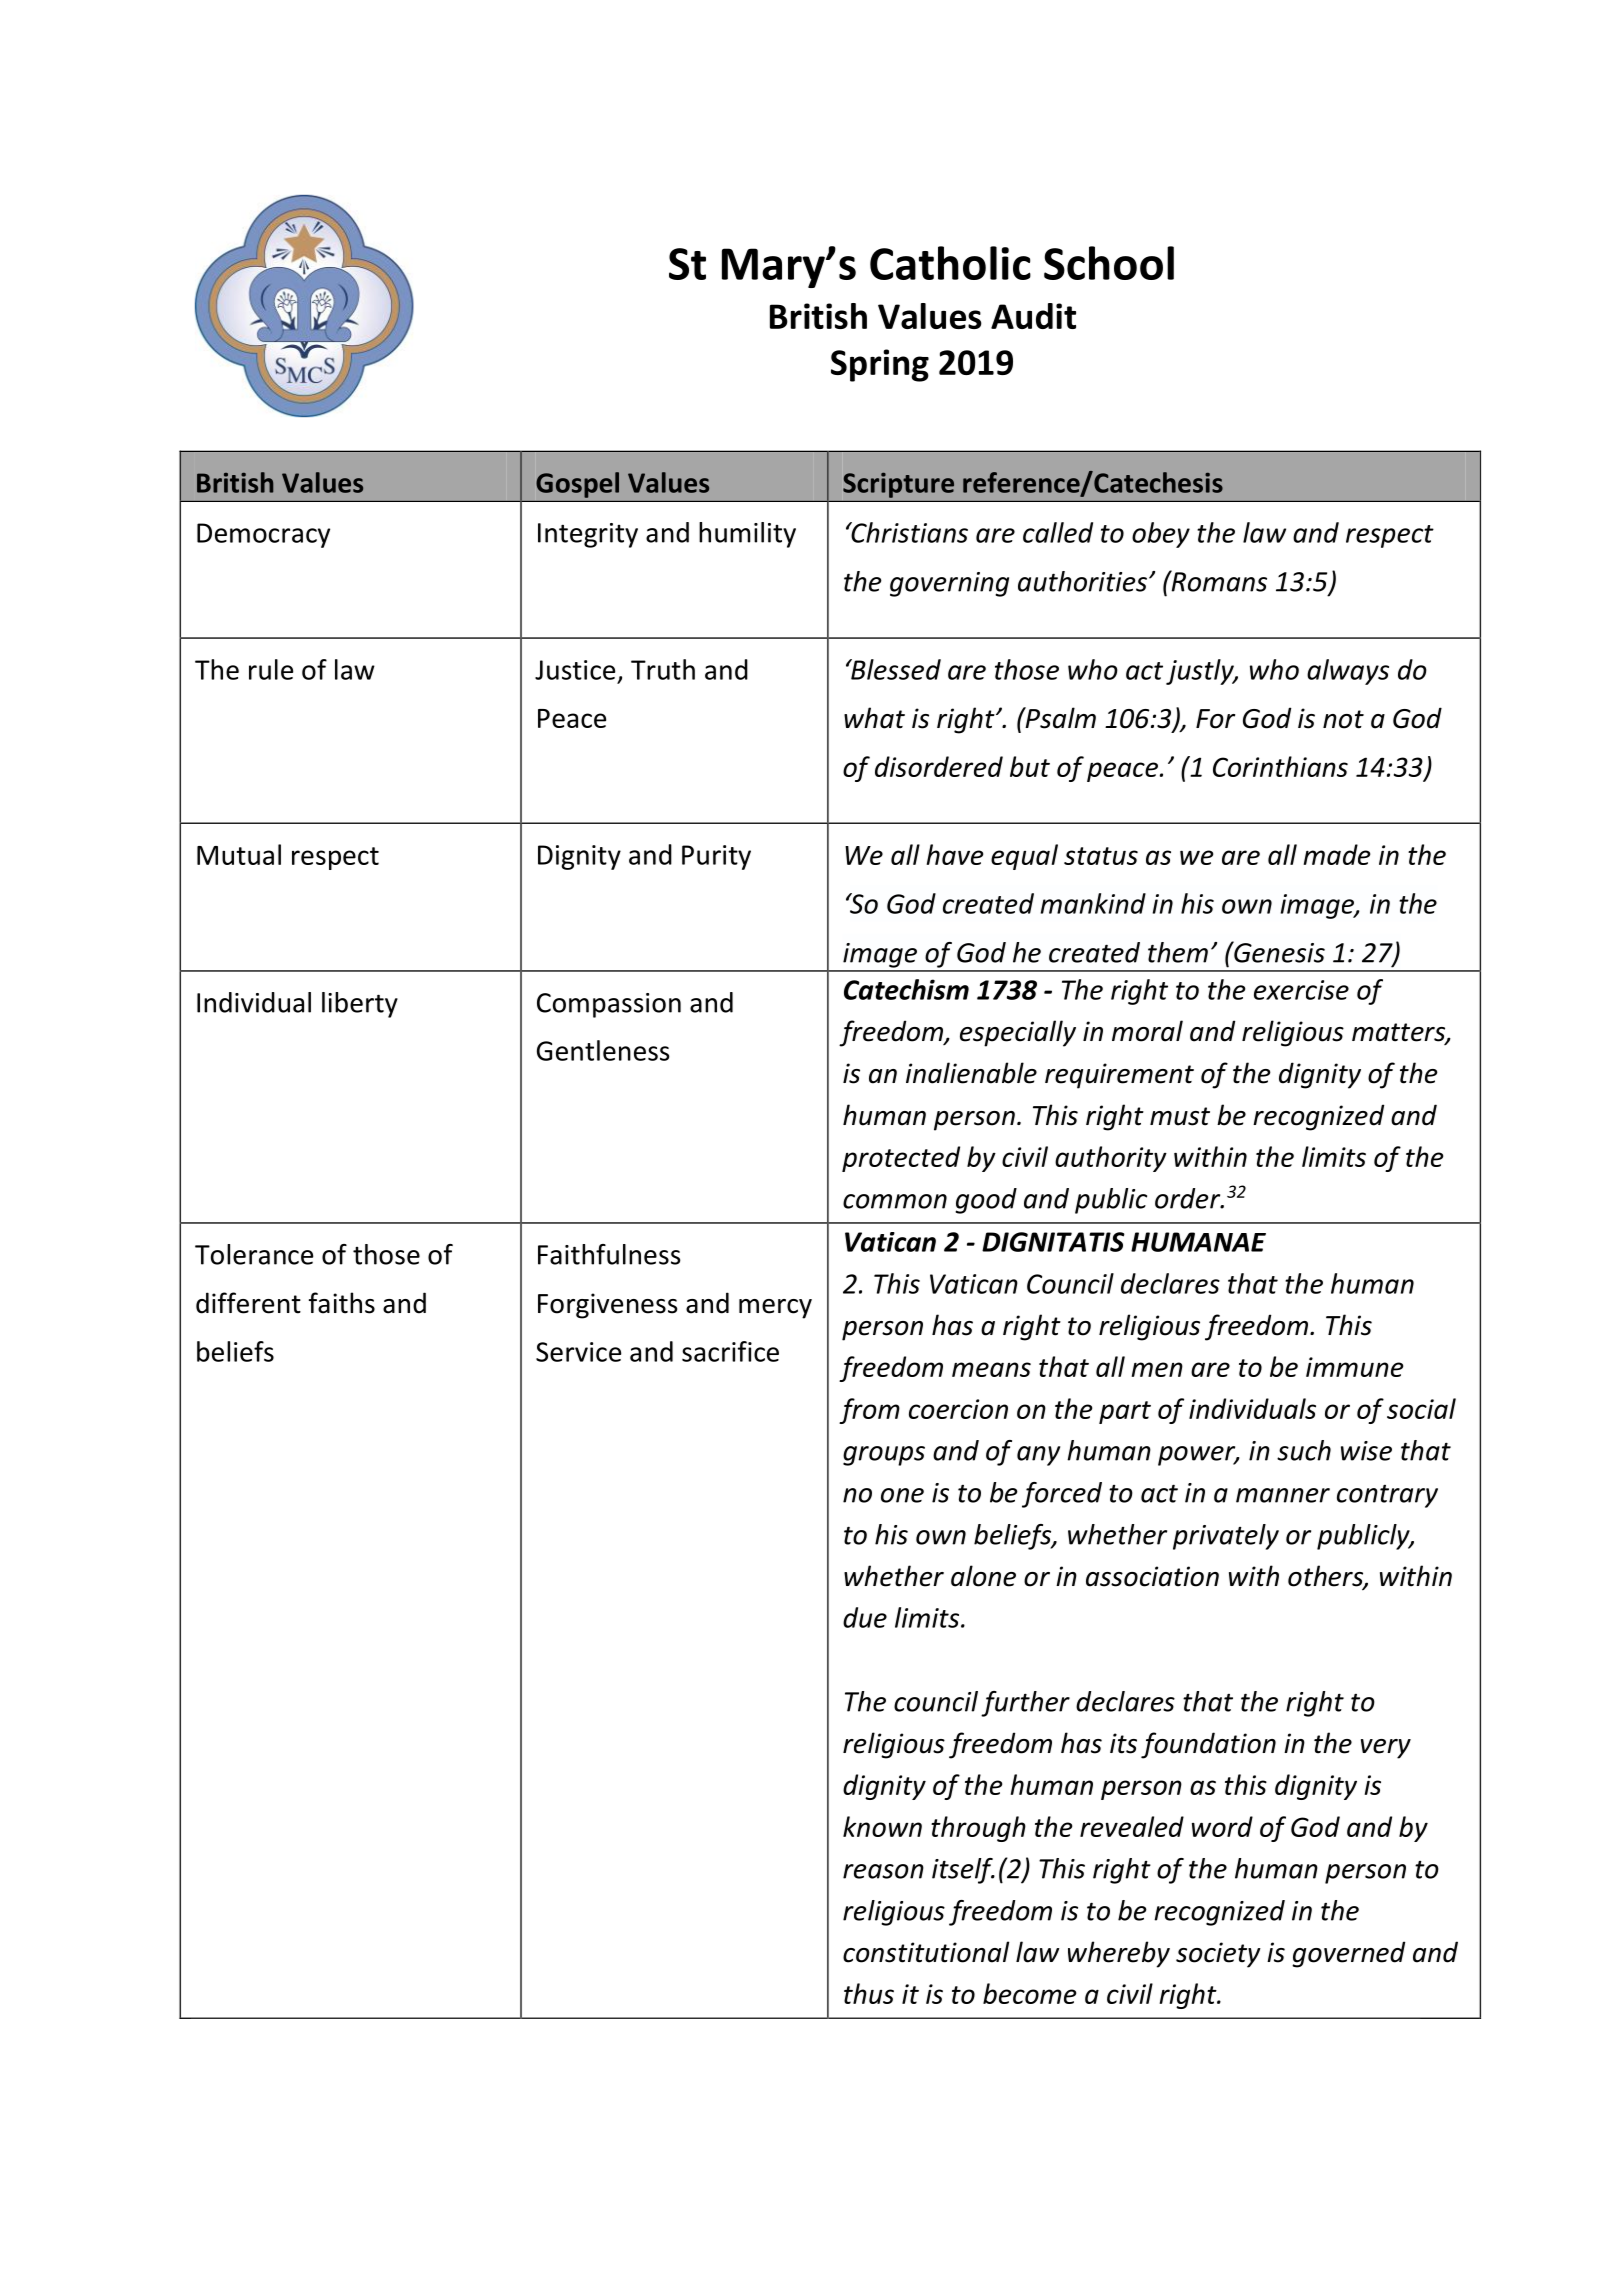  Describe the element at coordinates (901, 1159) in the document. I see `protected` at that location.
